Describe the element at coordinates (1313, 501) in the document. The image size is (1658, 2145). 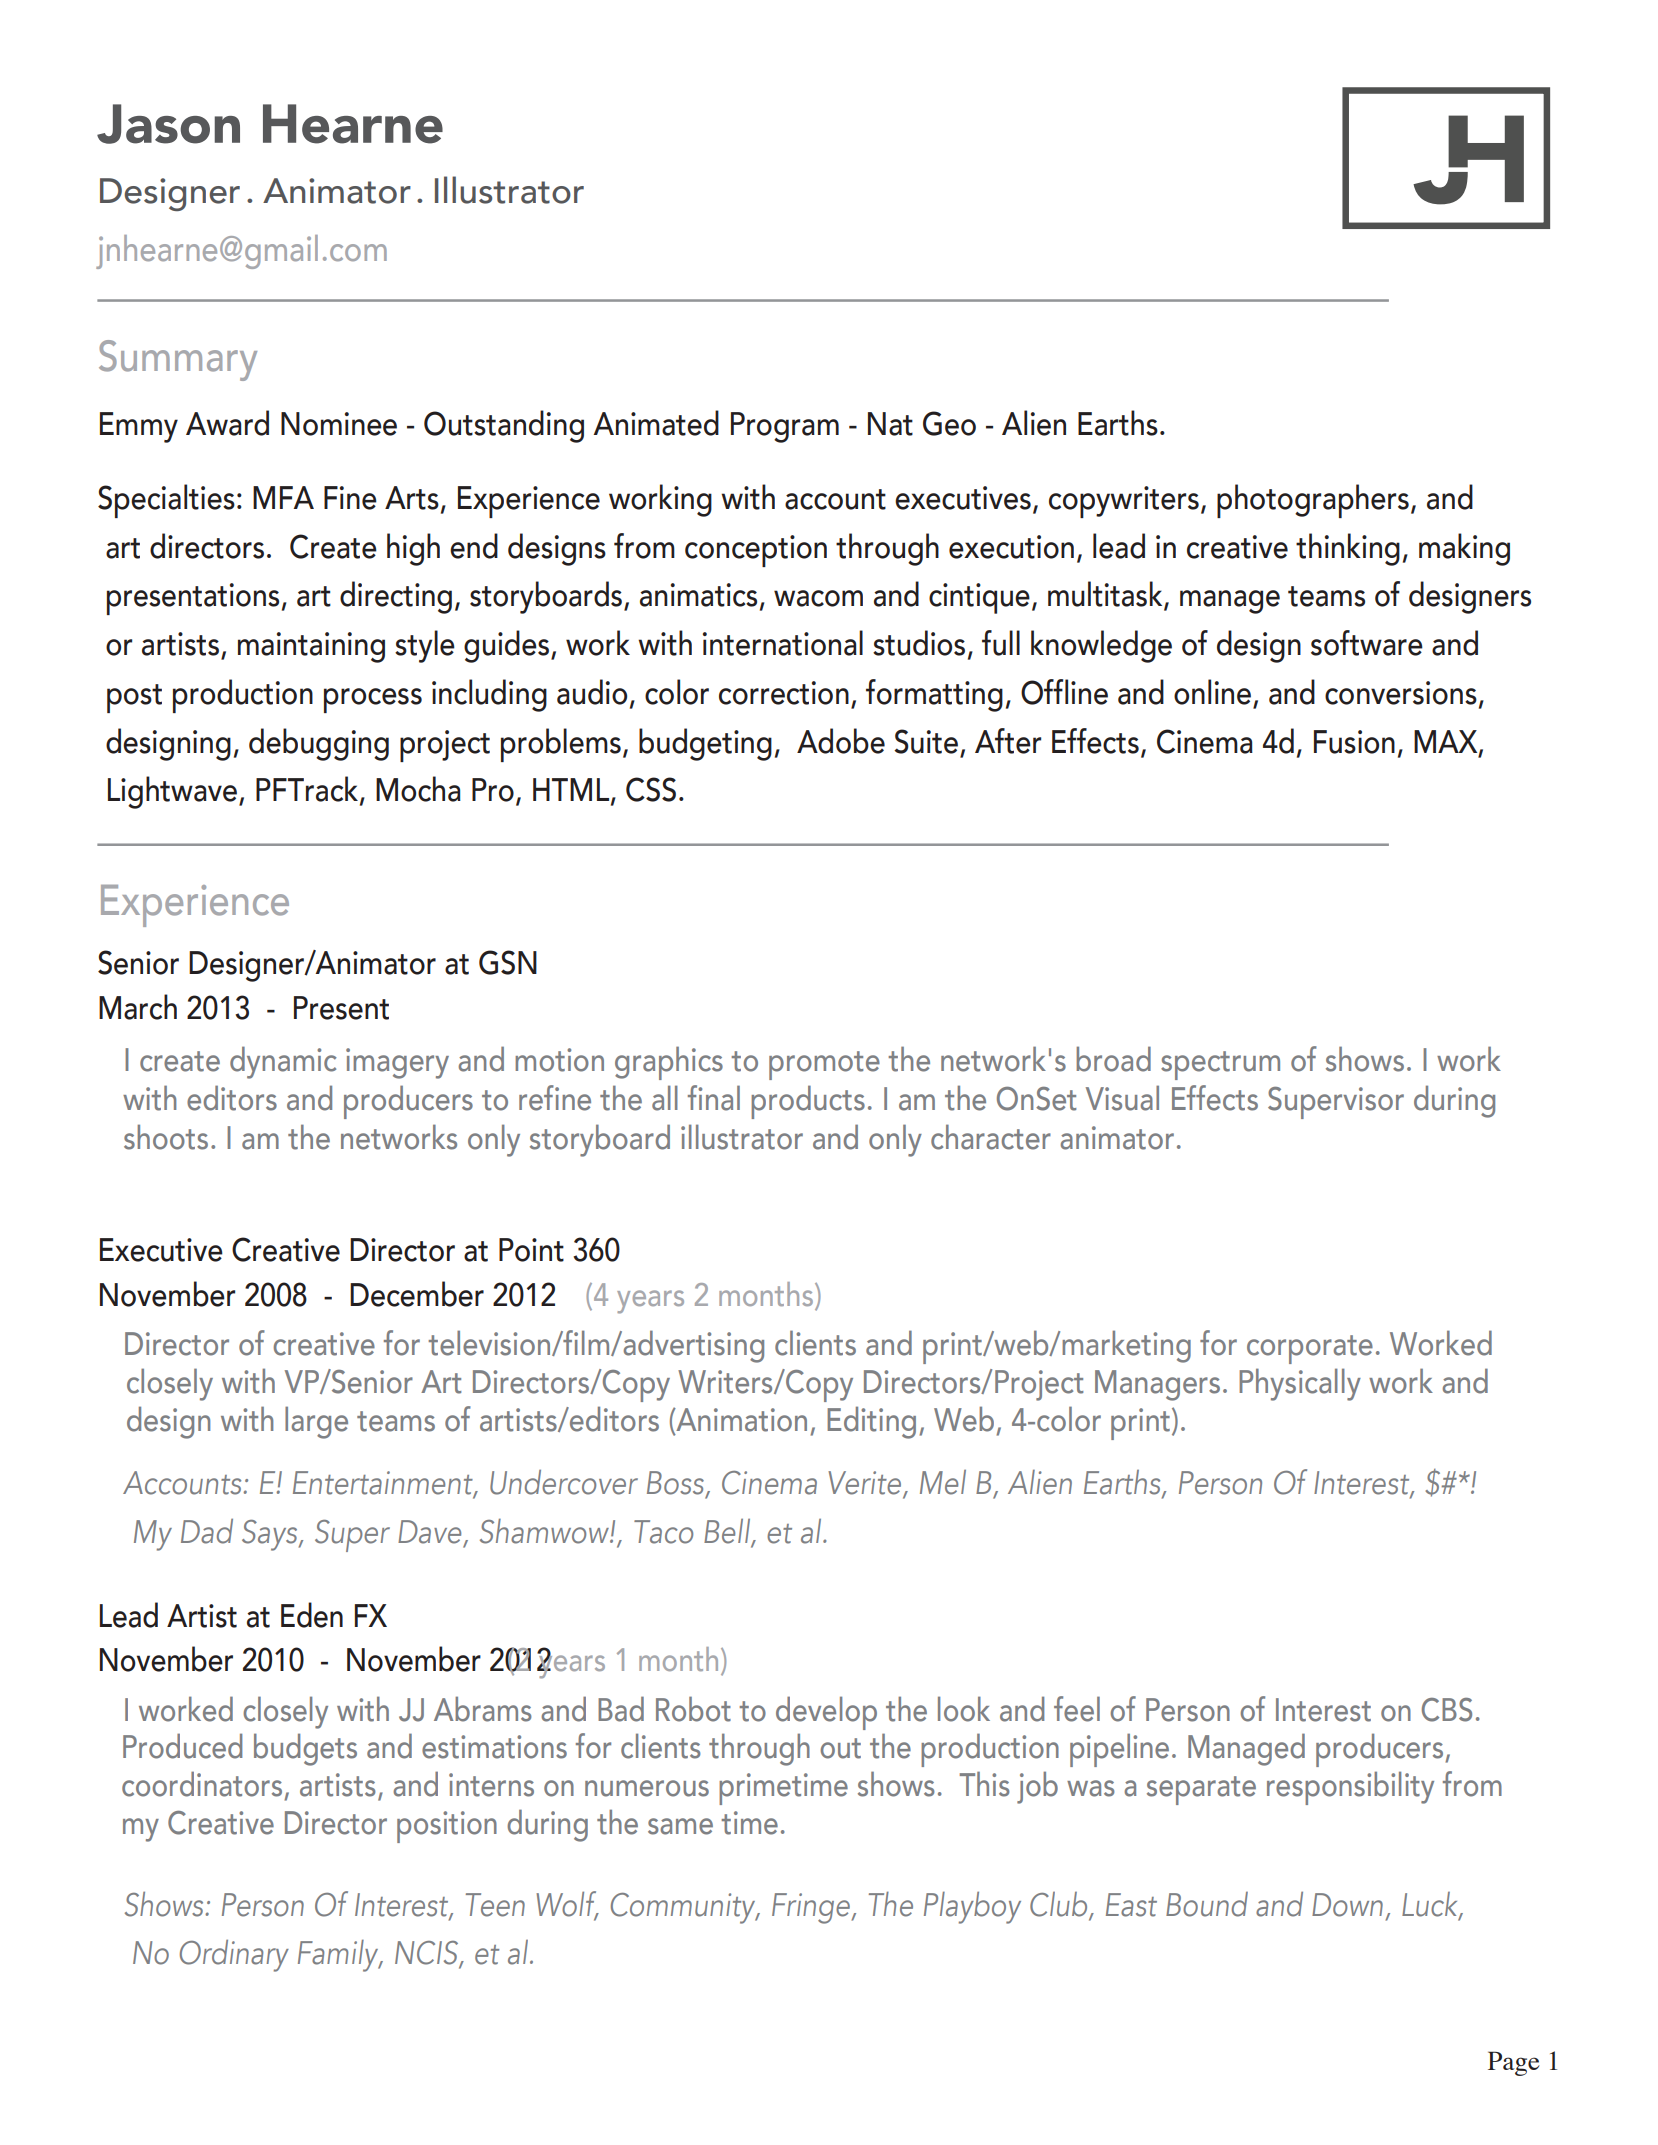
I see `photographers` at that location.
